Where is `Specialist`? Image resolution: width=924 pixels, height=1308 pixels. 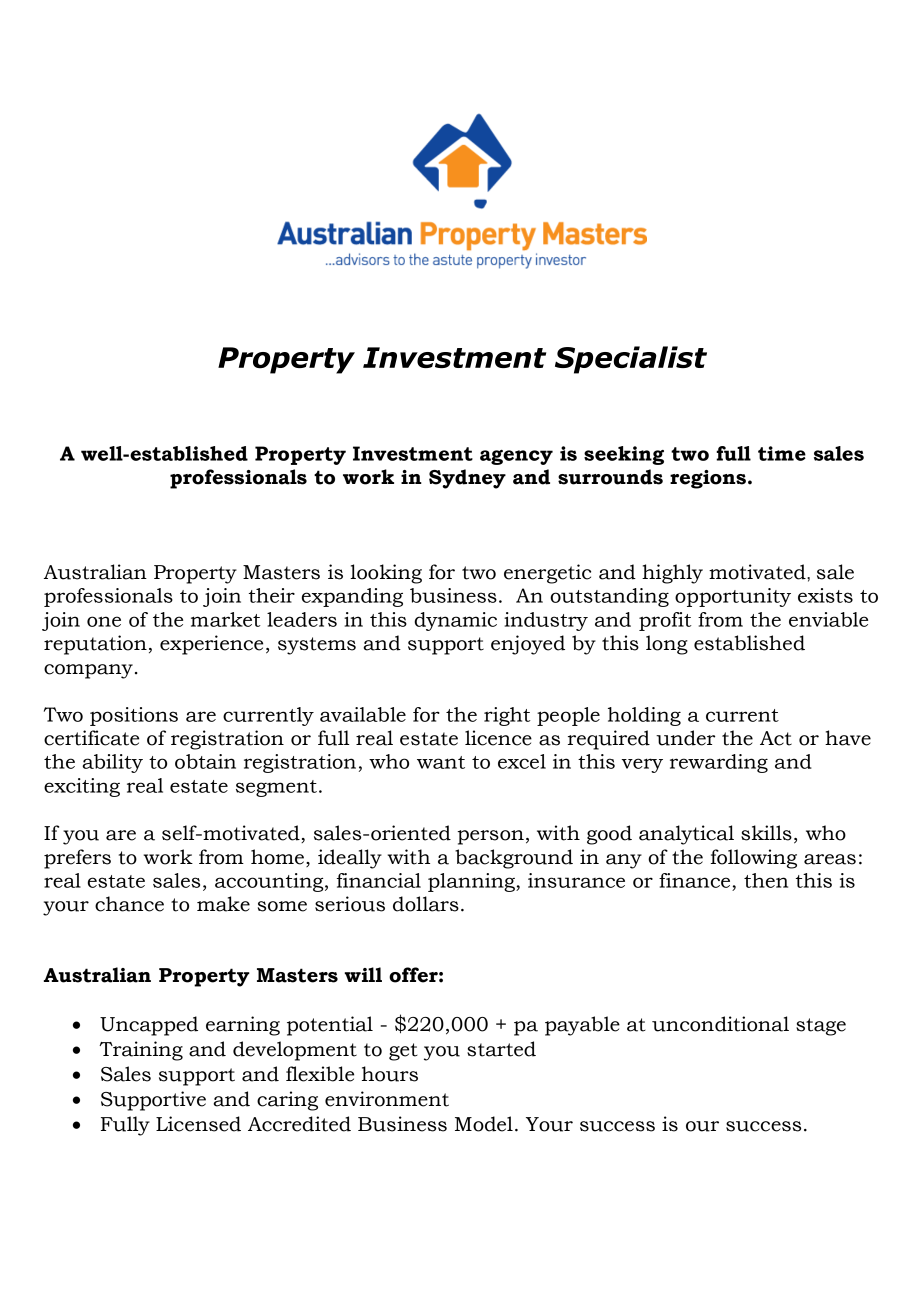
Specialist is located at coordinates (631, 360).
